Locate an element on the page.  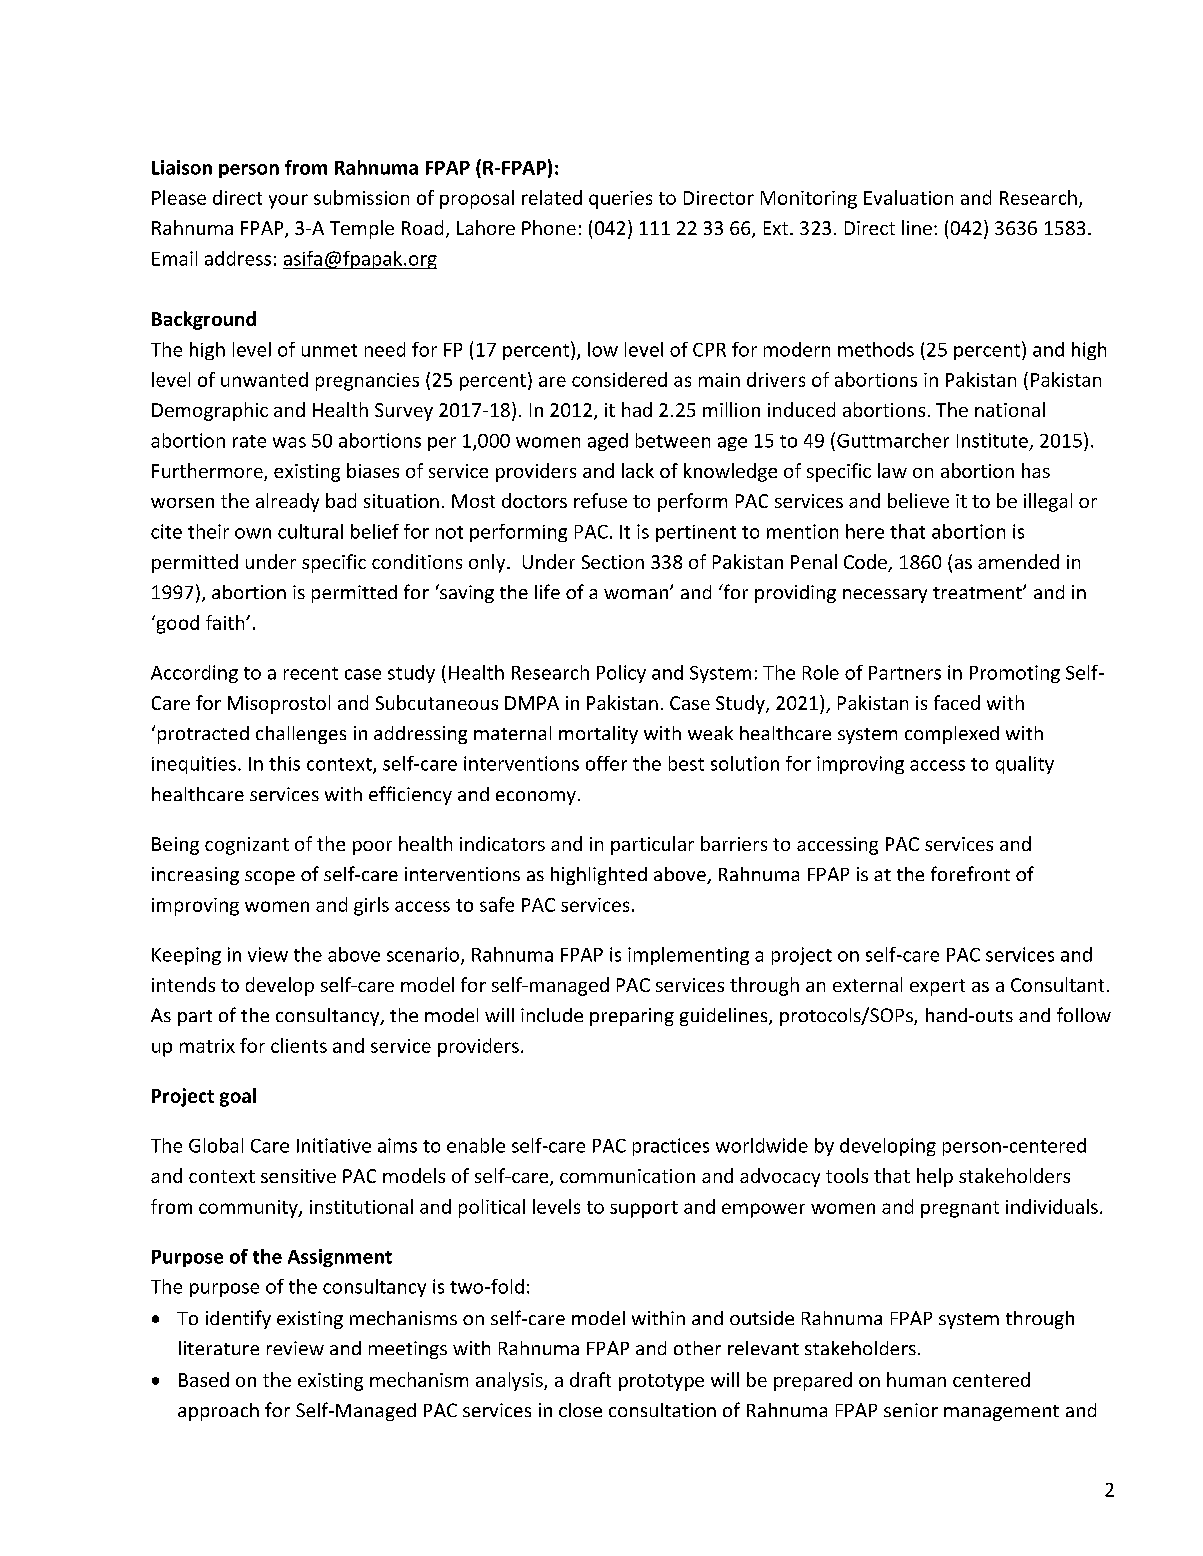
scope is located at coordinates (270, 878).
